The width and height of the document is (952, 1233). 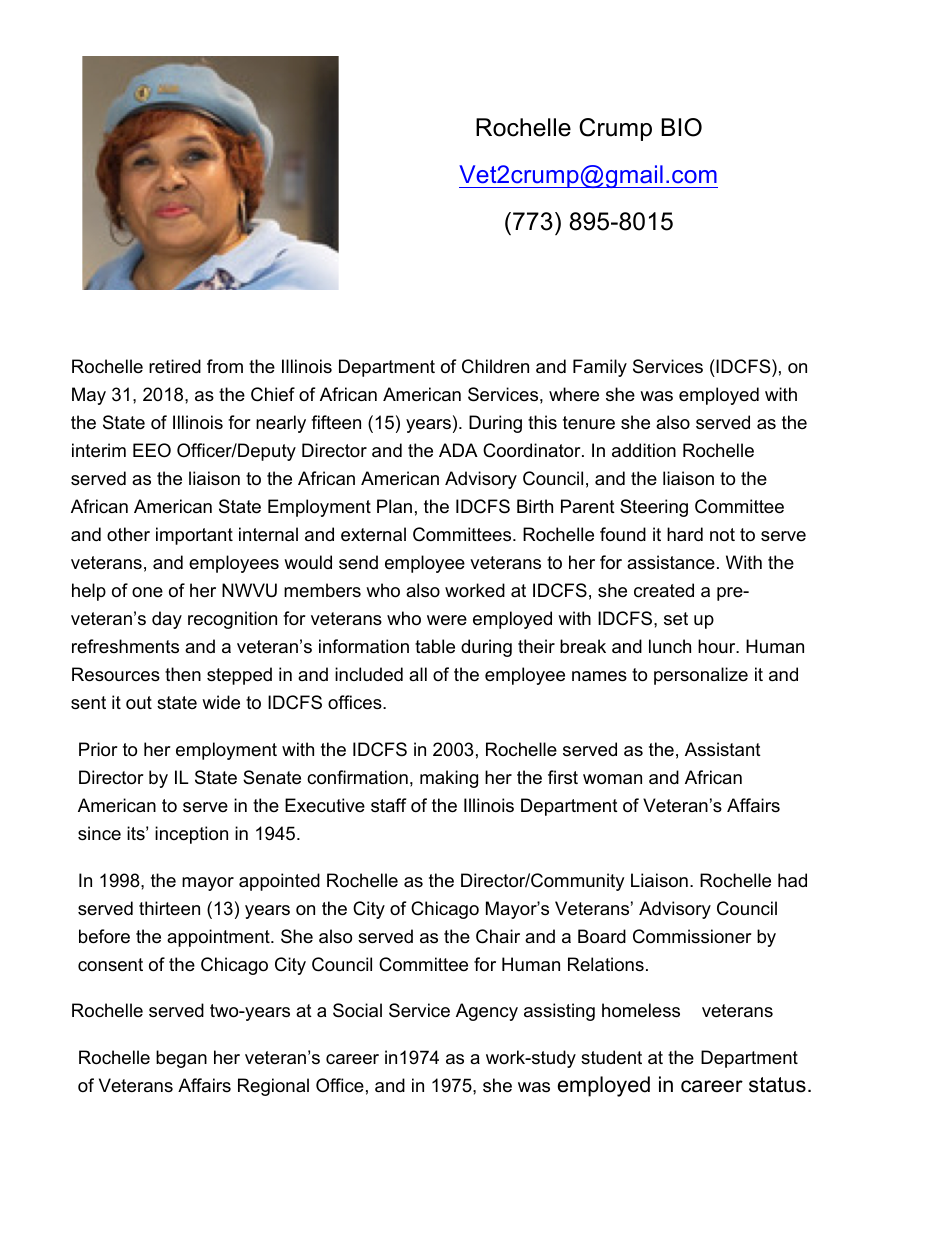 I want to click on making, so click(x=449, y=779).
